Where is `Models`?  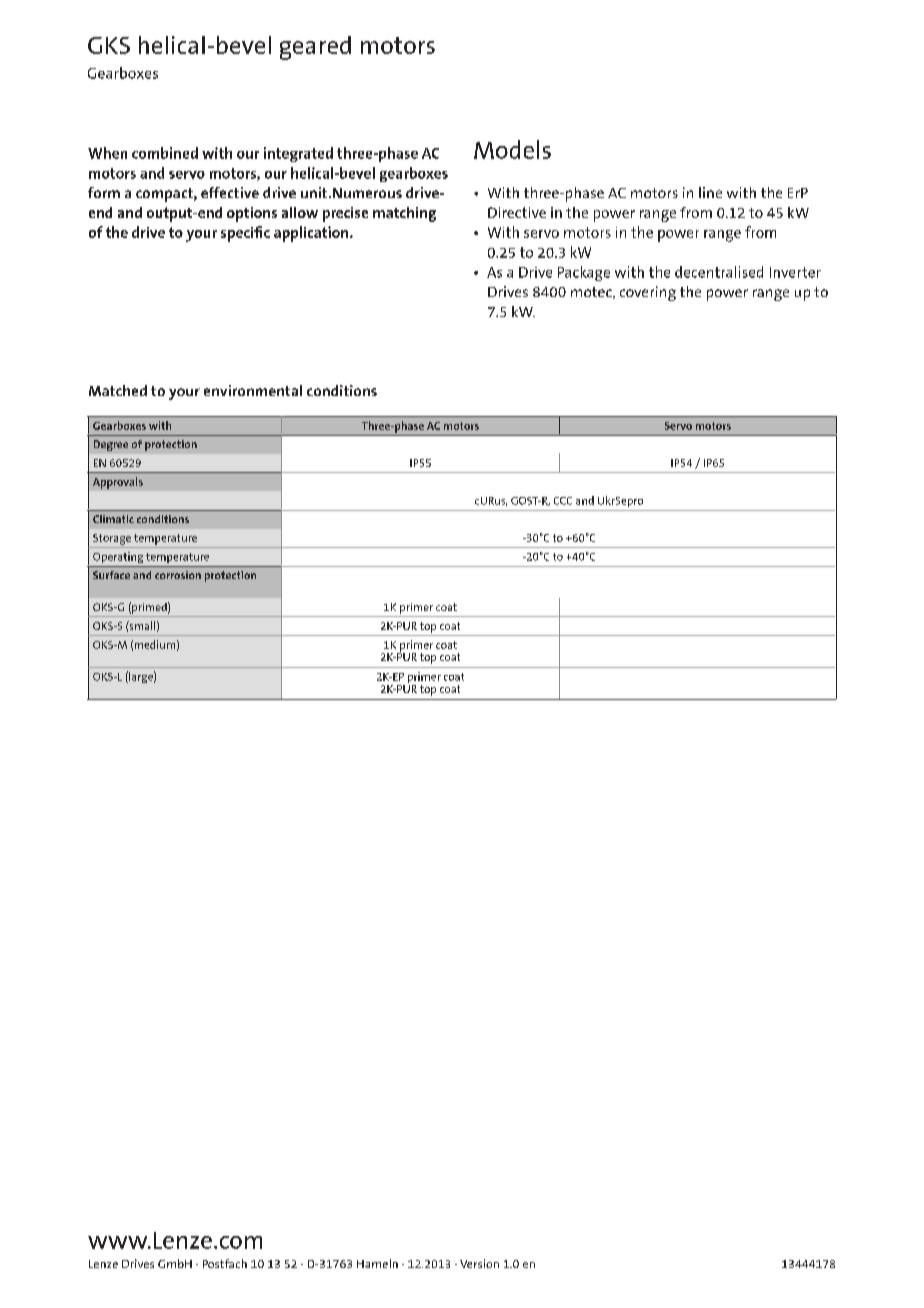
Models is located at coordinates (512, 149).
